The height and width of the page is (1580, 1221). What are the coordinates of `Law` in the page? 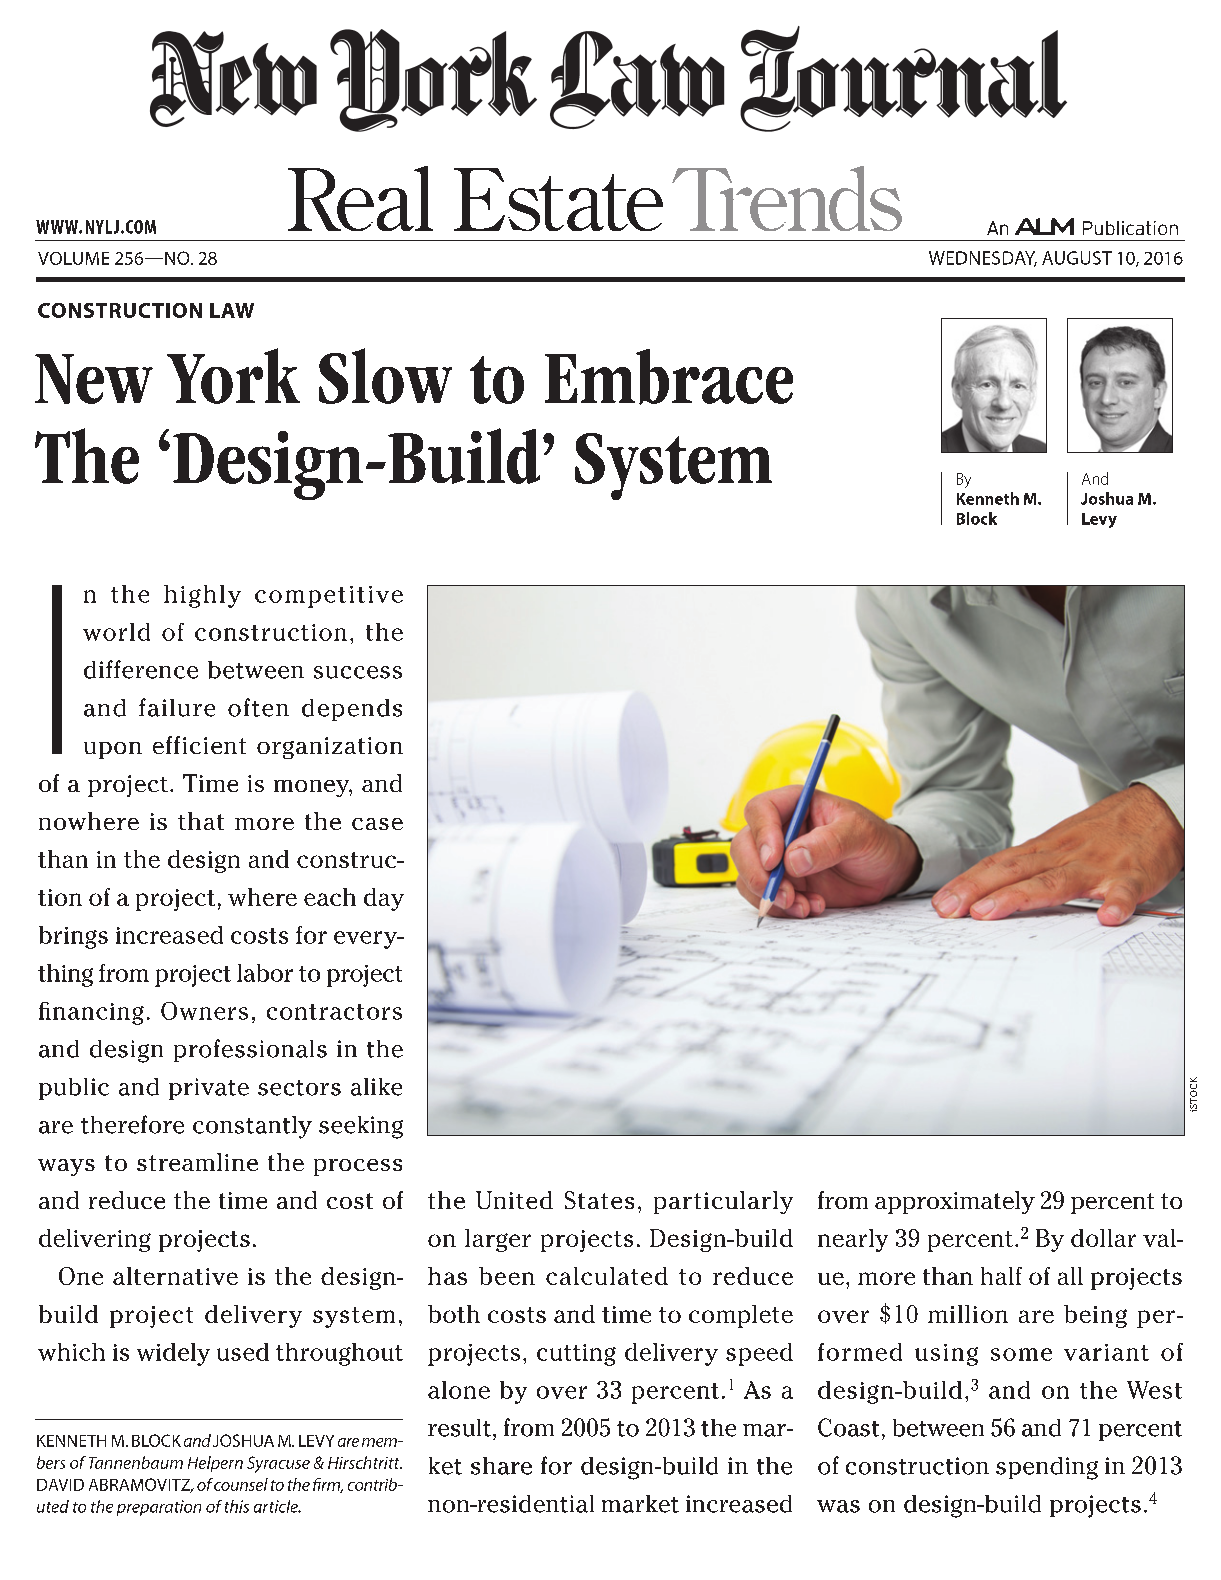 It's located at (232, 310).
